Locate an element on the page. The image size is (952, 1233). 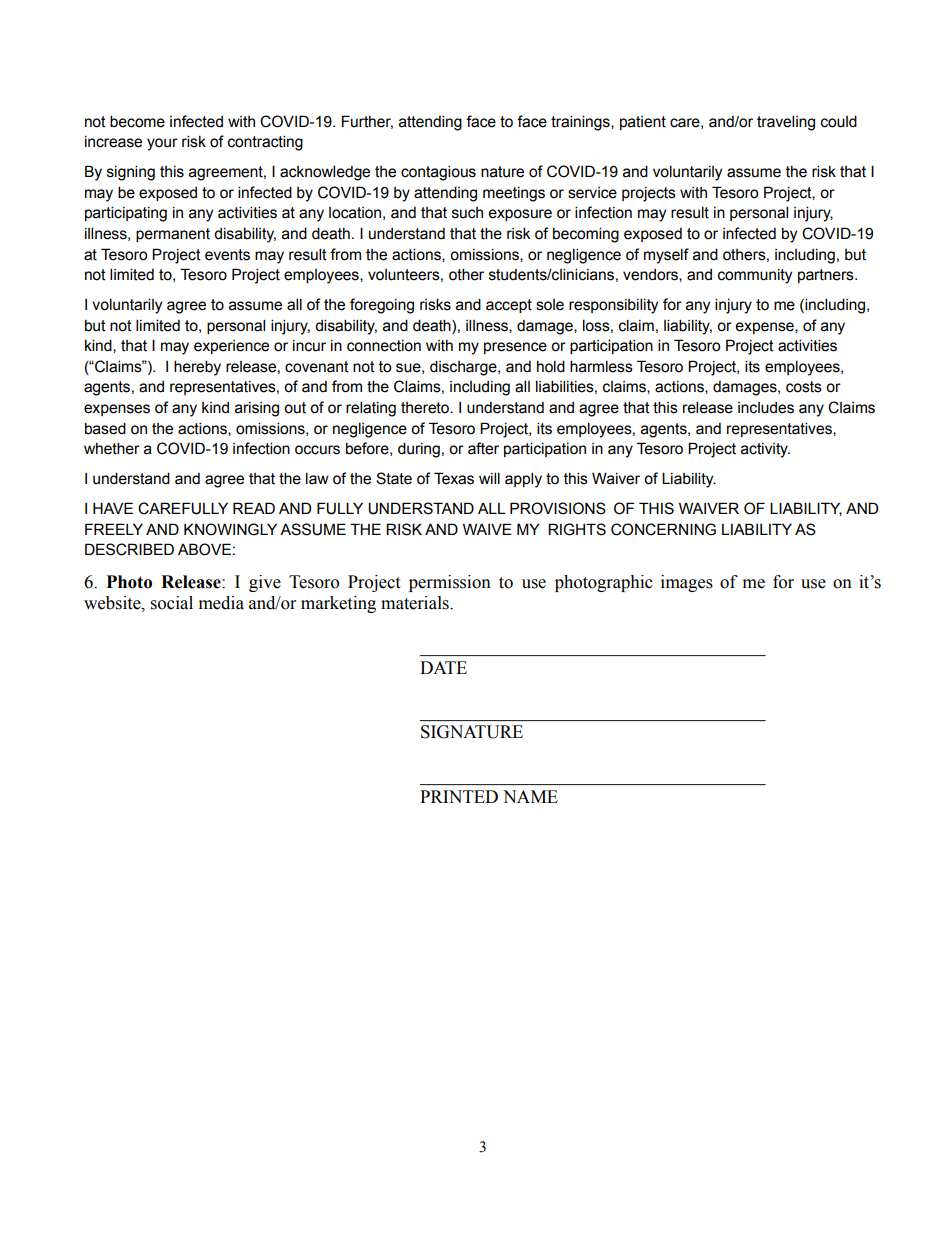
your is located at coordinates (162, 144).
